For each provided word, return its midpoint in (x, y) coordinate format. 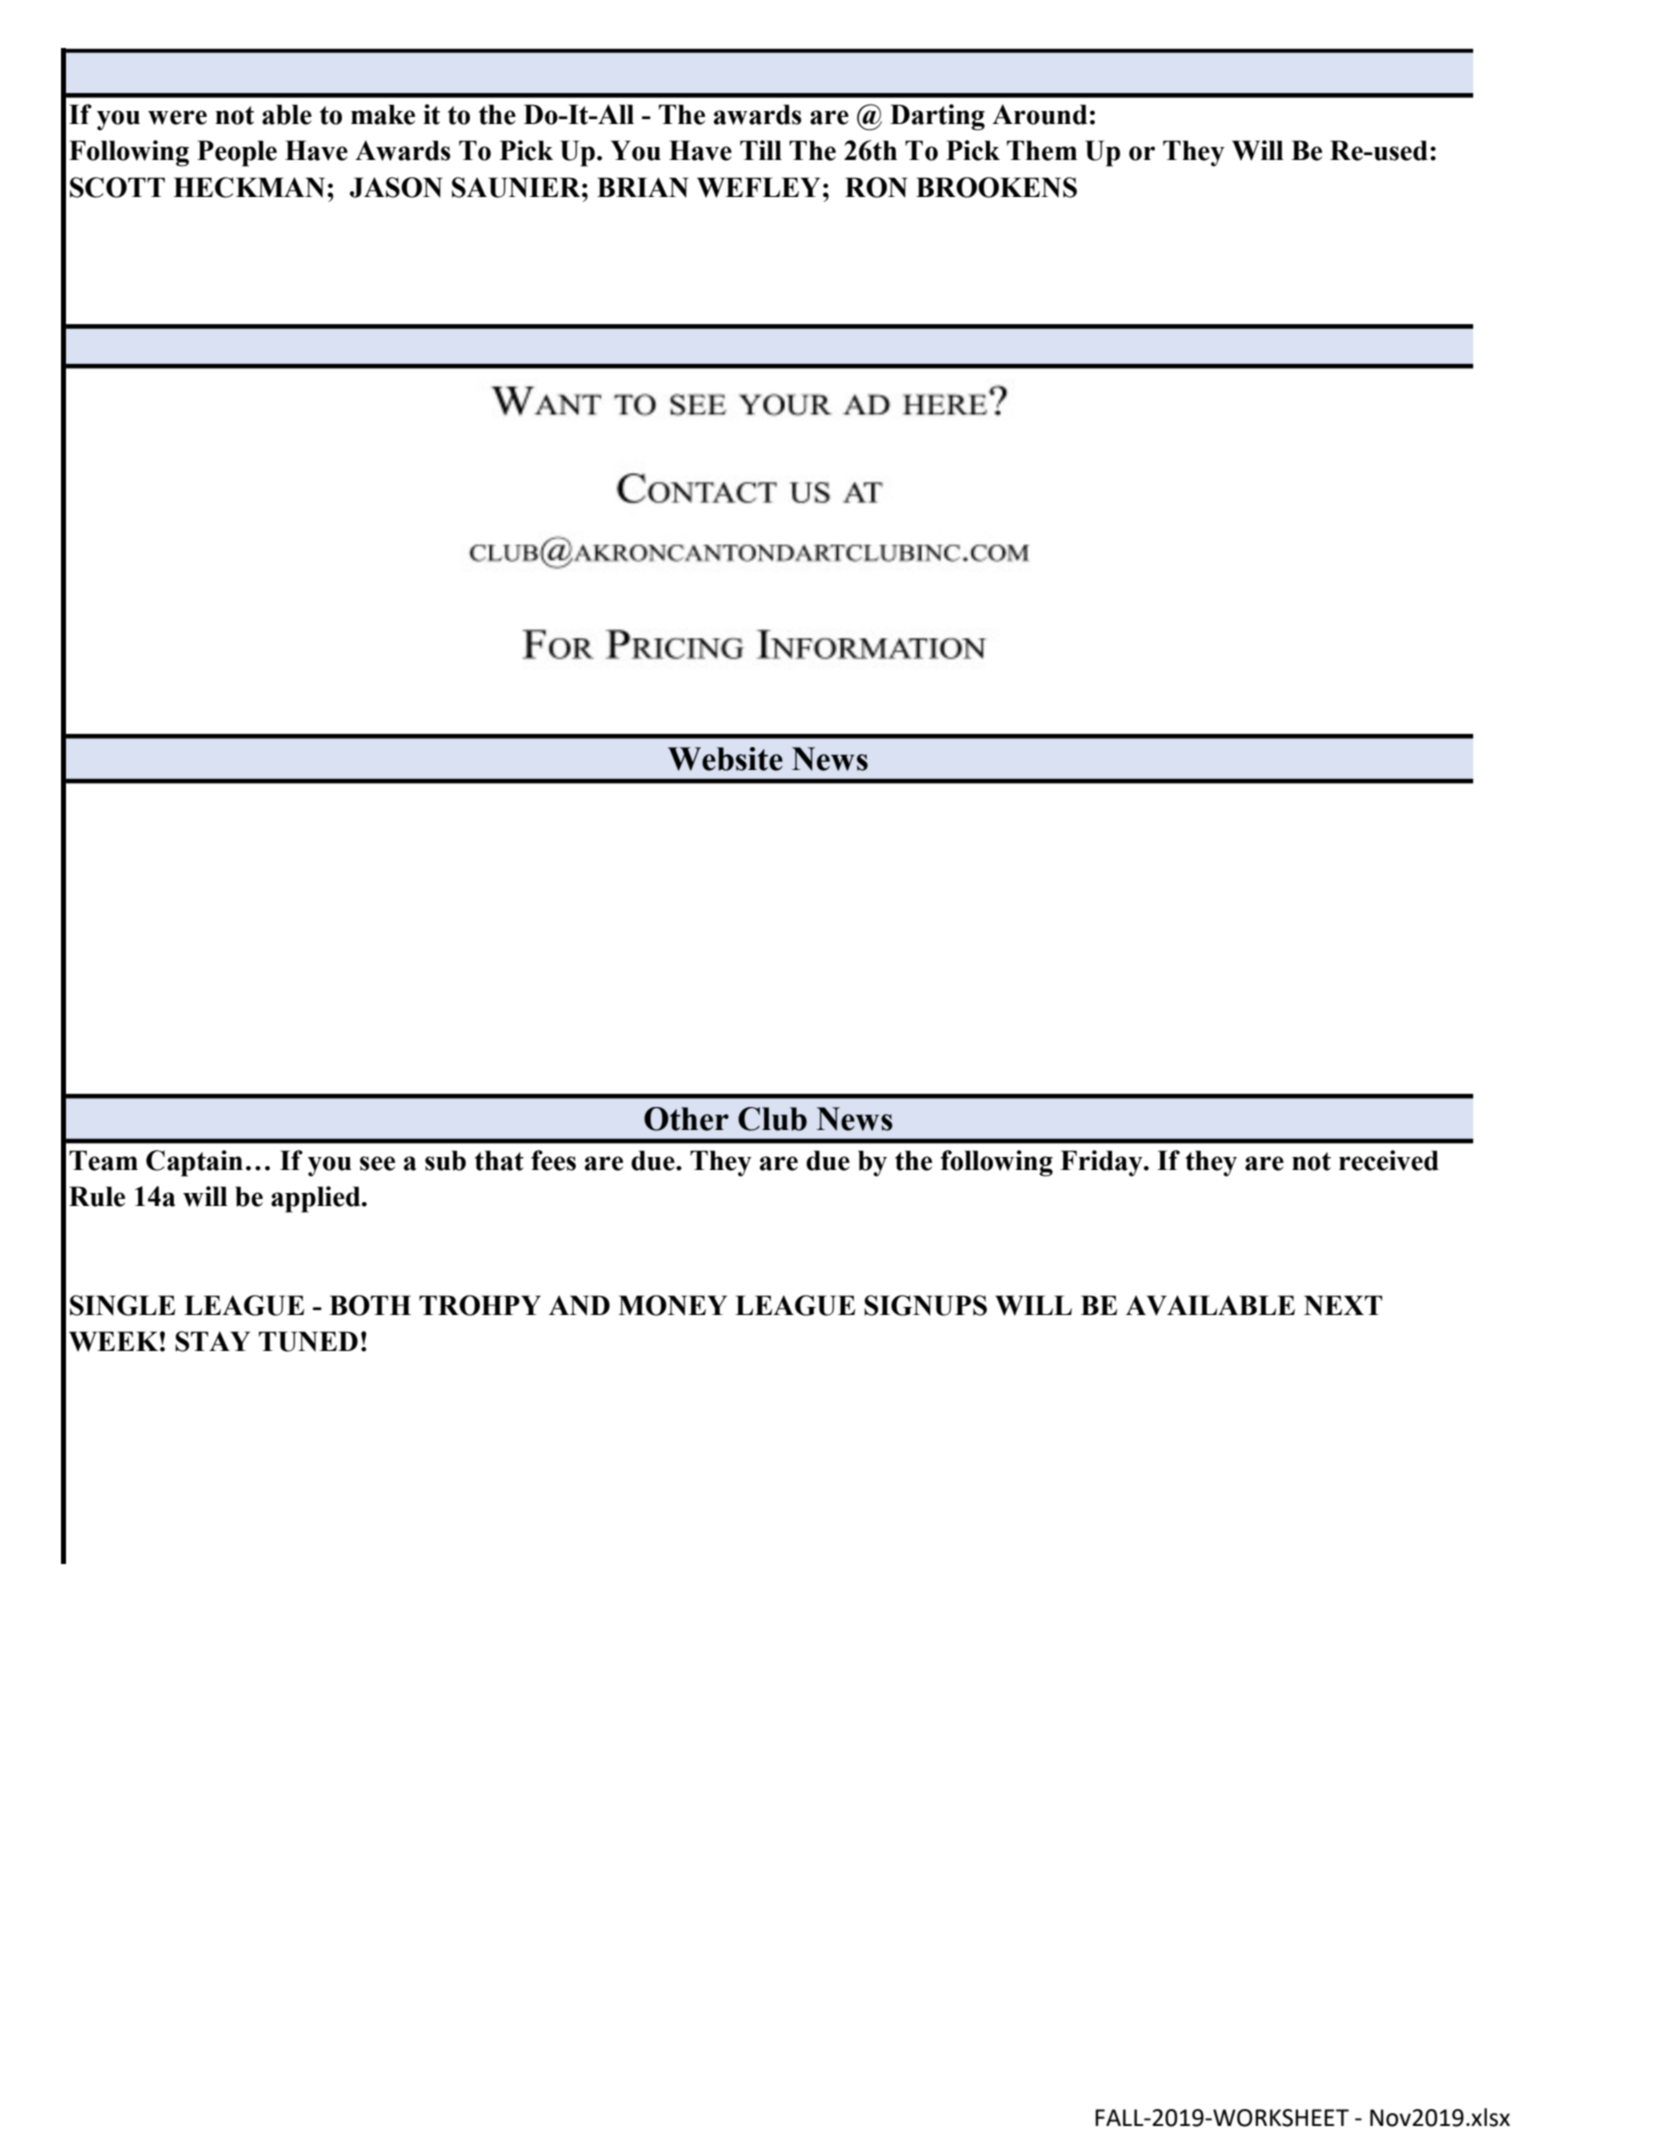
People (237, 153)
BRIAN (643, 187)
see (377, 1163)
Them (1042, 150)
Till (761, 150)
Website (725, 759)
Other (686, 1119)
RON (876, 187)
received (1389, 1160)
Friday (1102, 1163)
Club (772, 1119)
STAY (212, 1341)
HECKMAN (250, 187)
